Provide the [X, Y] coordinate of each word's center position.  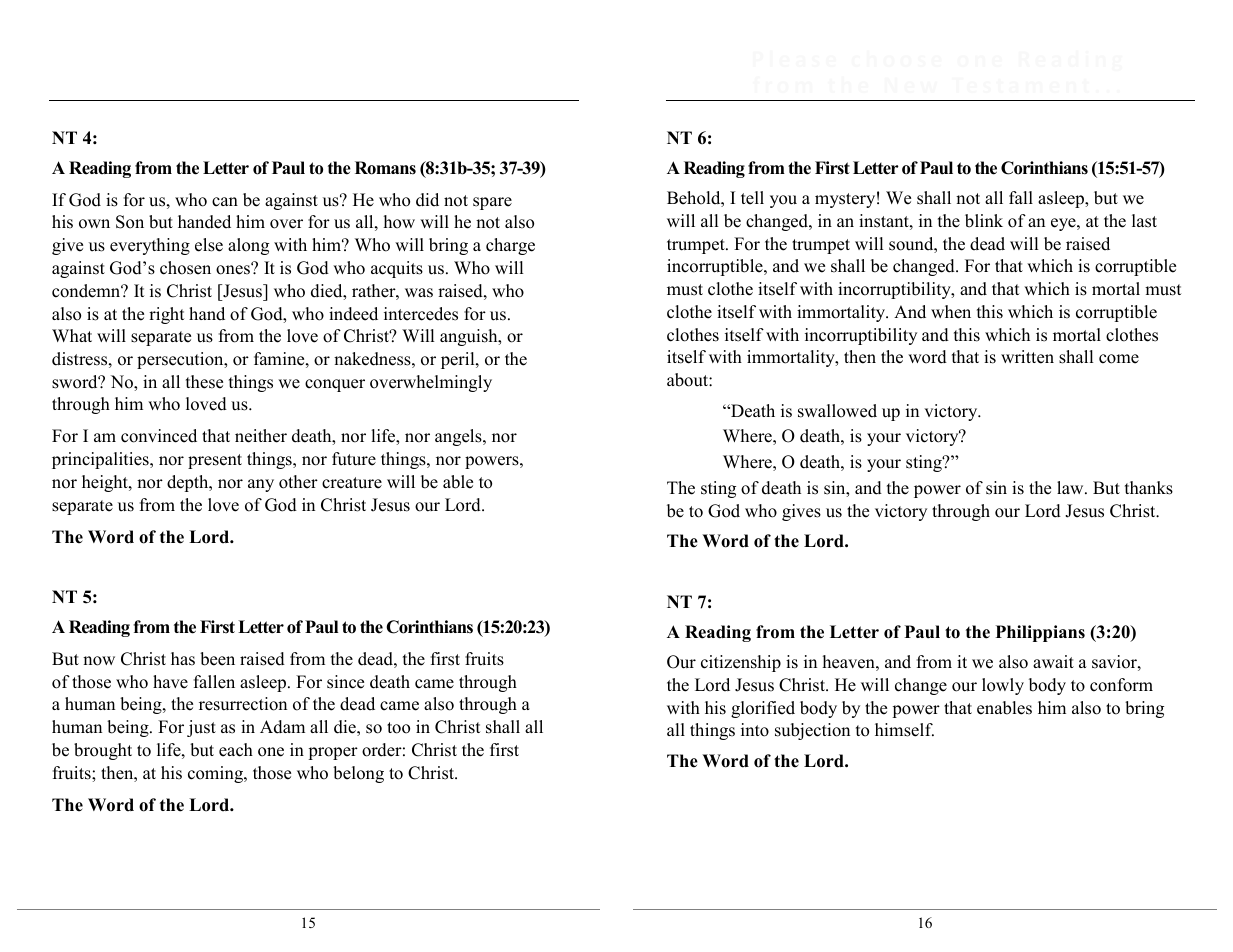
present [215, 461]
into [755, 730]
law [1071, 487]
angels [459, 437]
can [225, 202]
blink [984, 221]
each [236, 750]
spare [492, 203]
